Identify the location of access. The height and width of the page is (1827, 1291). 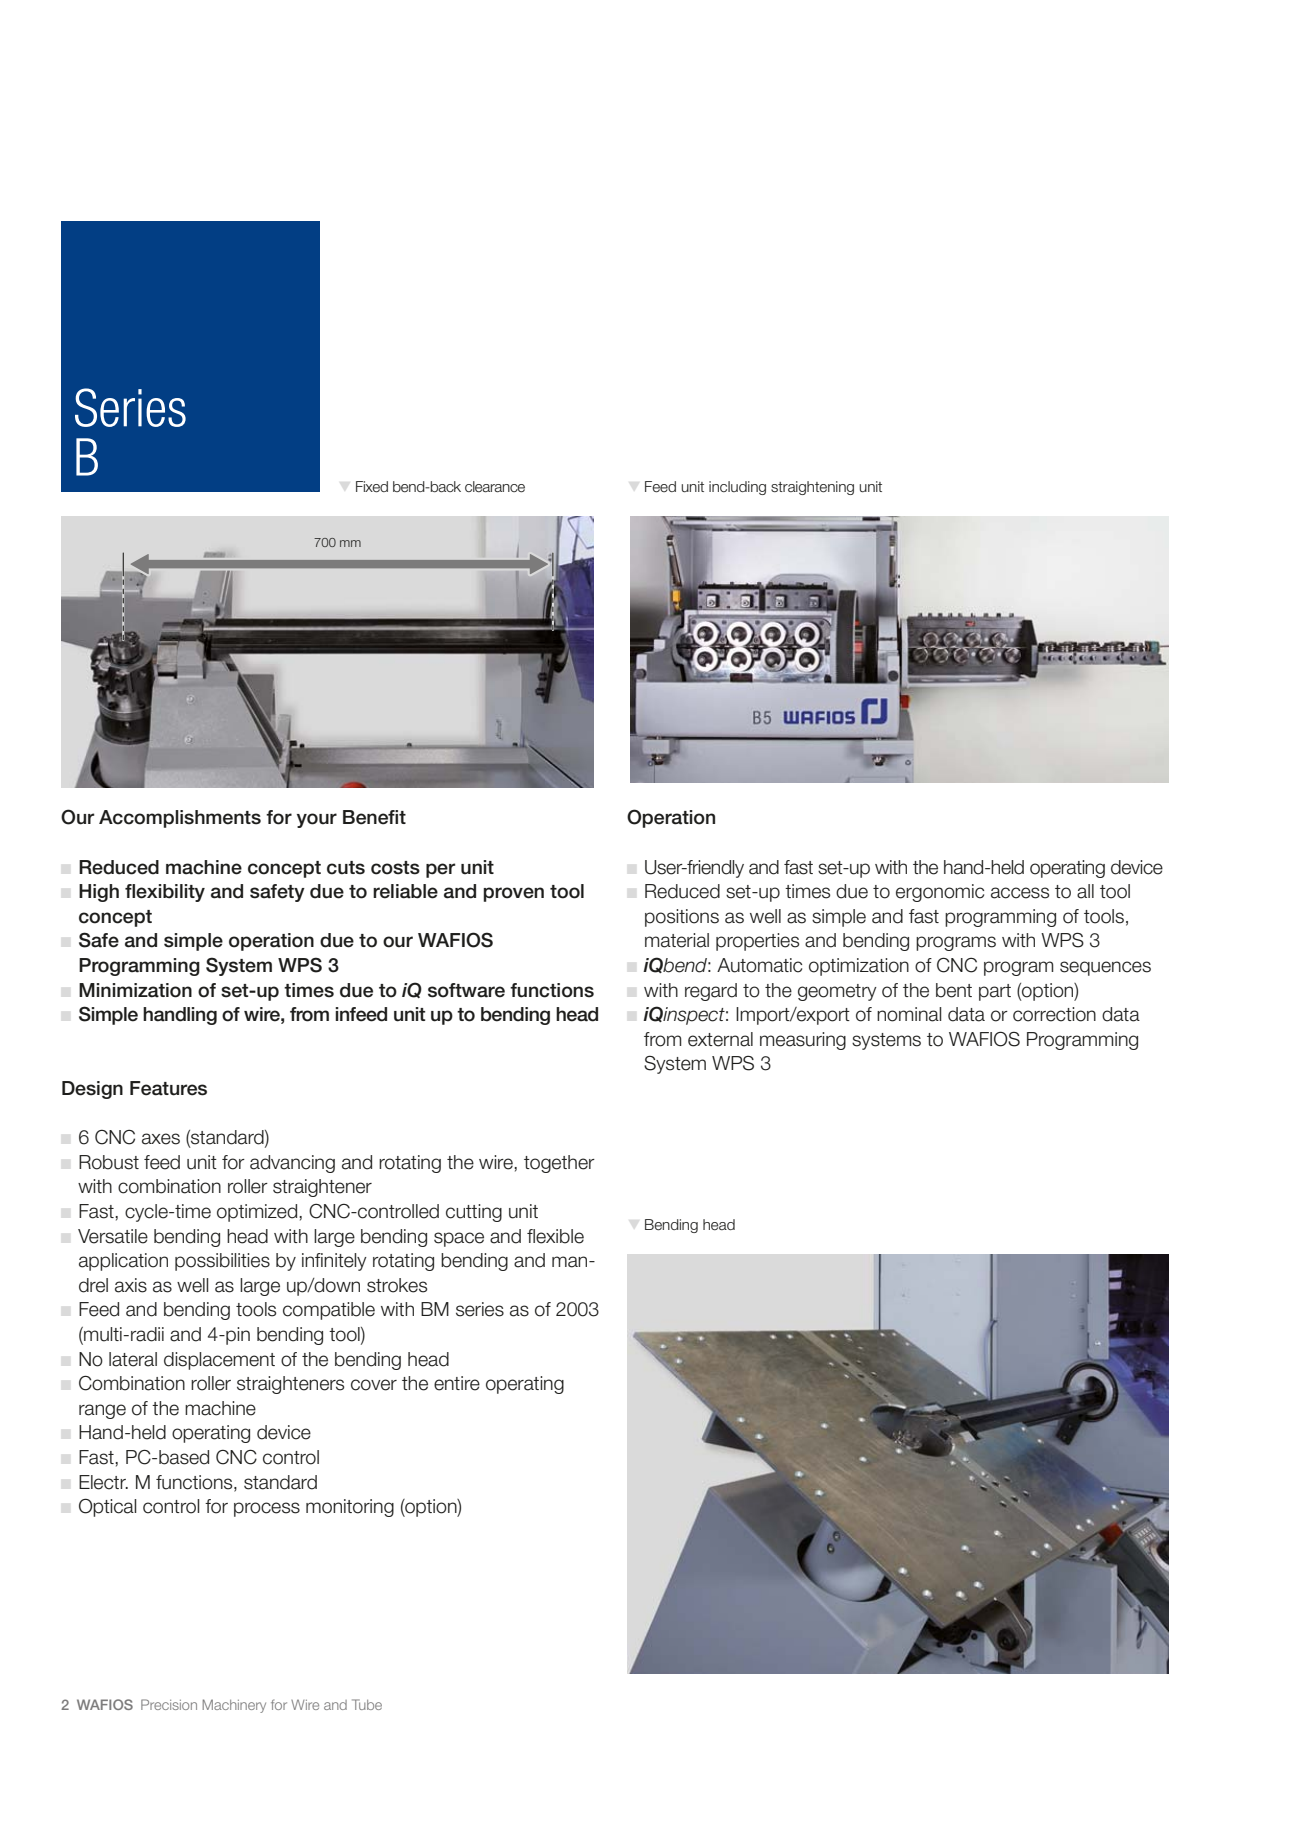
(1020, 893).
